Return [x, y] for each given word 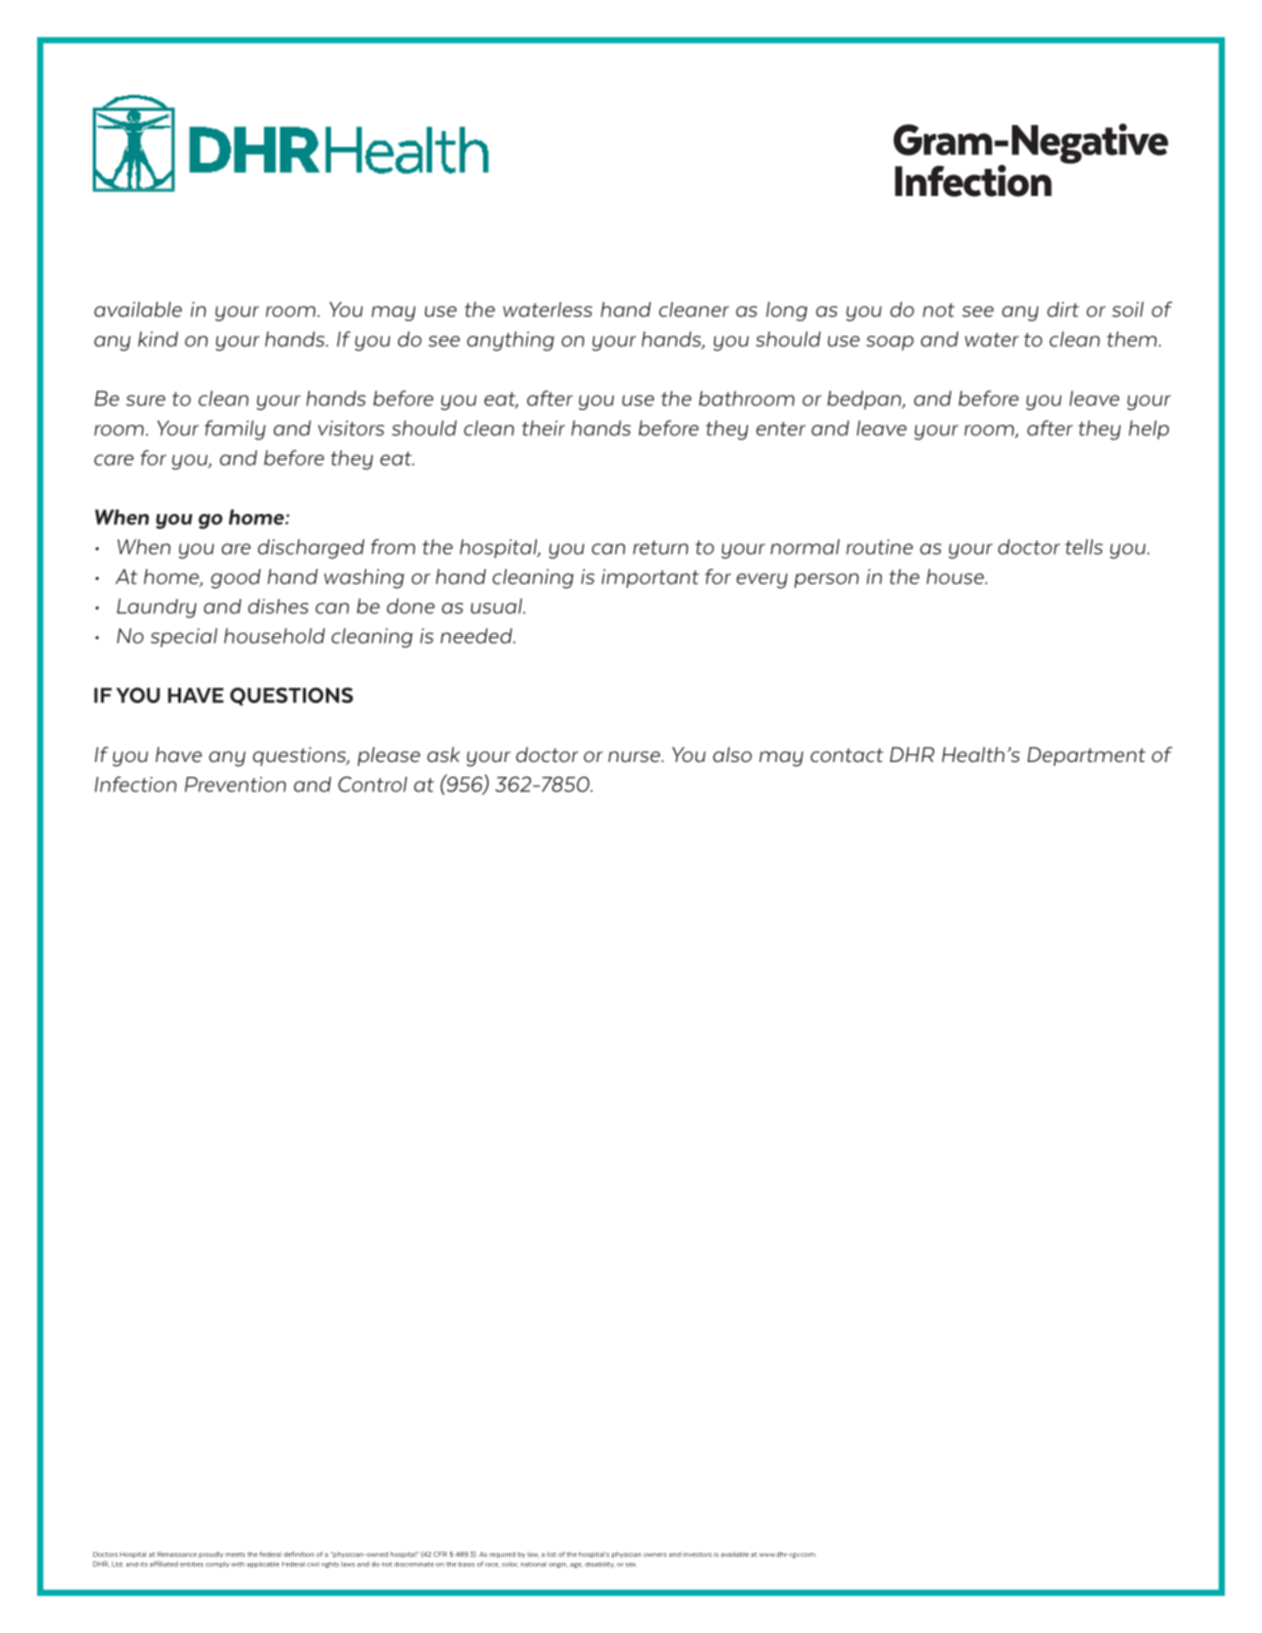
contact [846, 755]
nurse [635, 756]
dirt [1063, 309]
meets [235, 1554]
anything [510, 341]
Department [1086, 756]
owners [655, 1555]
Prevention [235, 784]
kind [158, 339]
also [732, 755]
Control [372, 784]
